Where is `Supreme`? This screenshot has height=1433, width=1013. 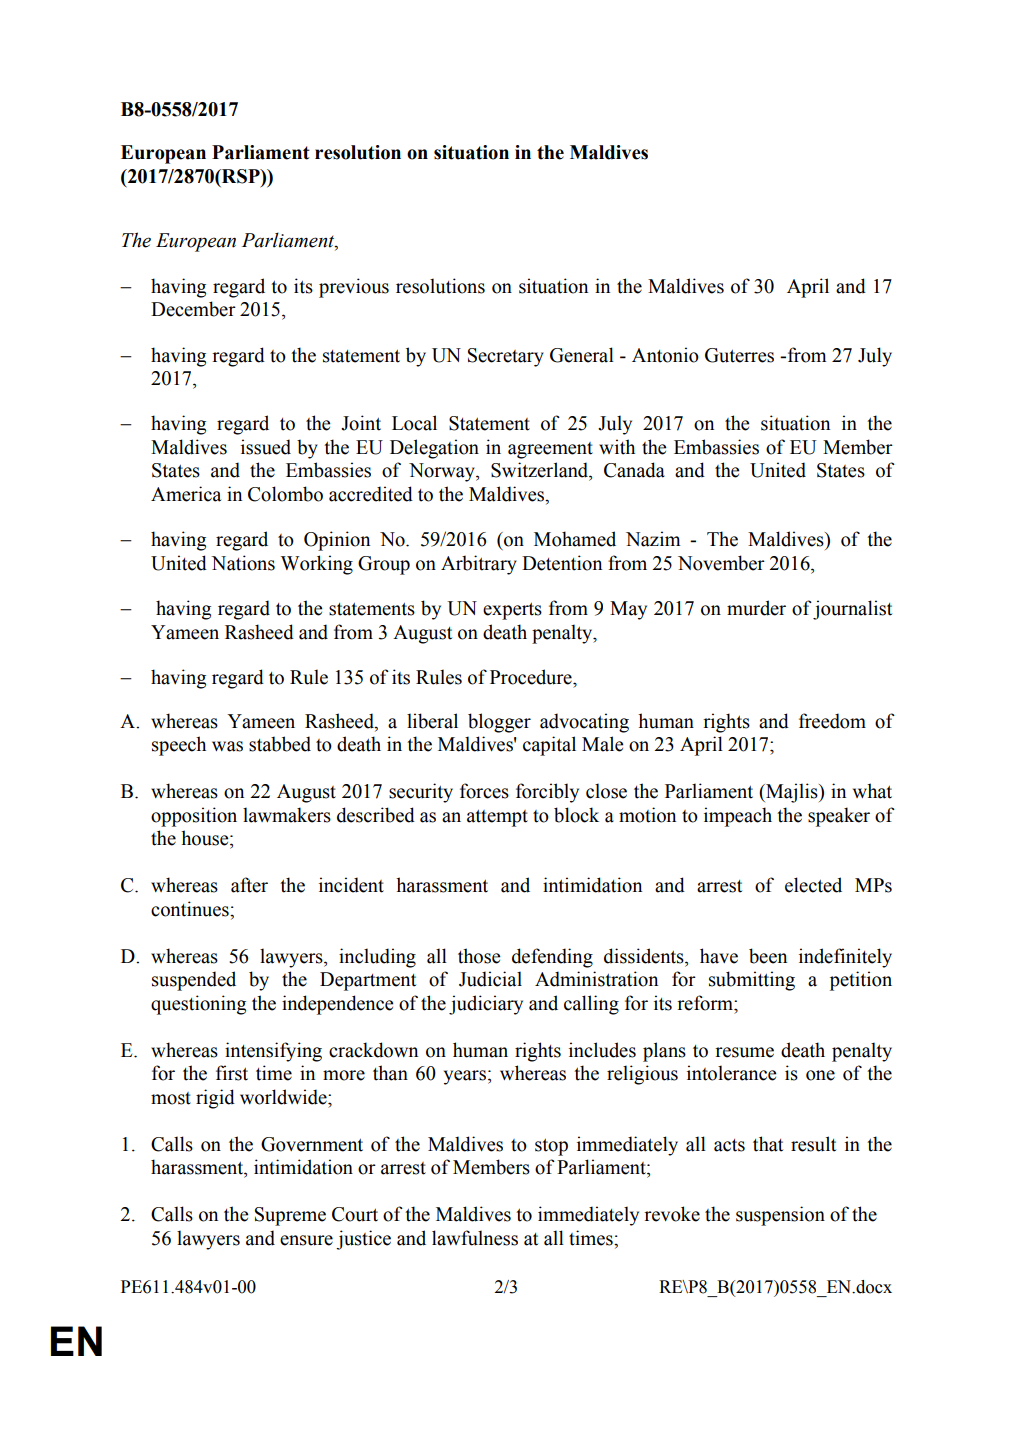 Supreme is located at coordinates (290, 1216).
